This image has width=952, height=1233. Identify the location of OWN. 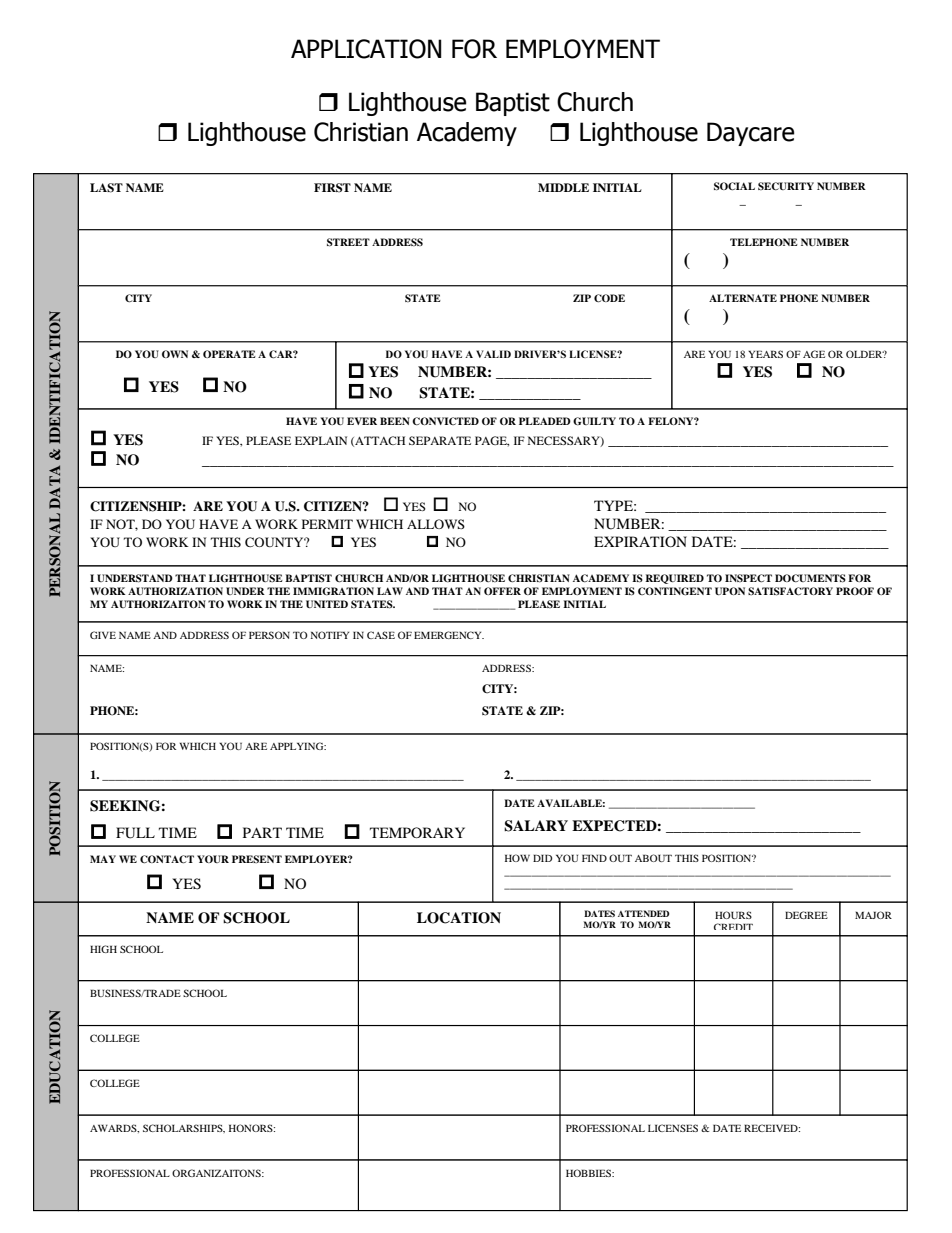
(175, 354).
